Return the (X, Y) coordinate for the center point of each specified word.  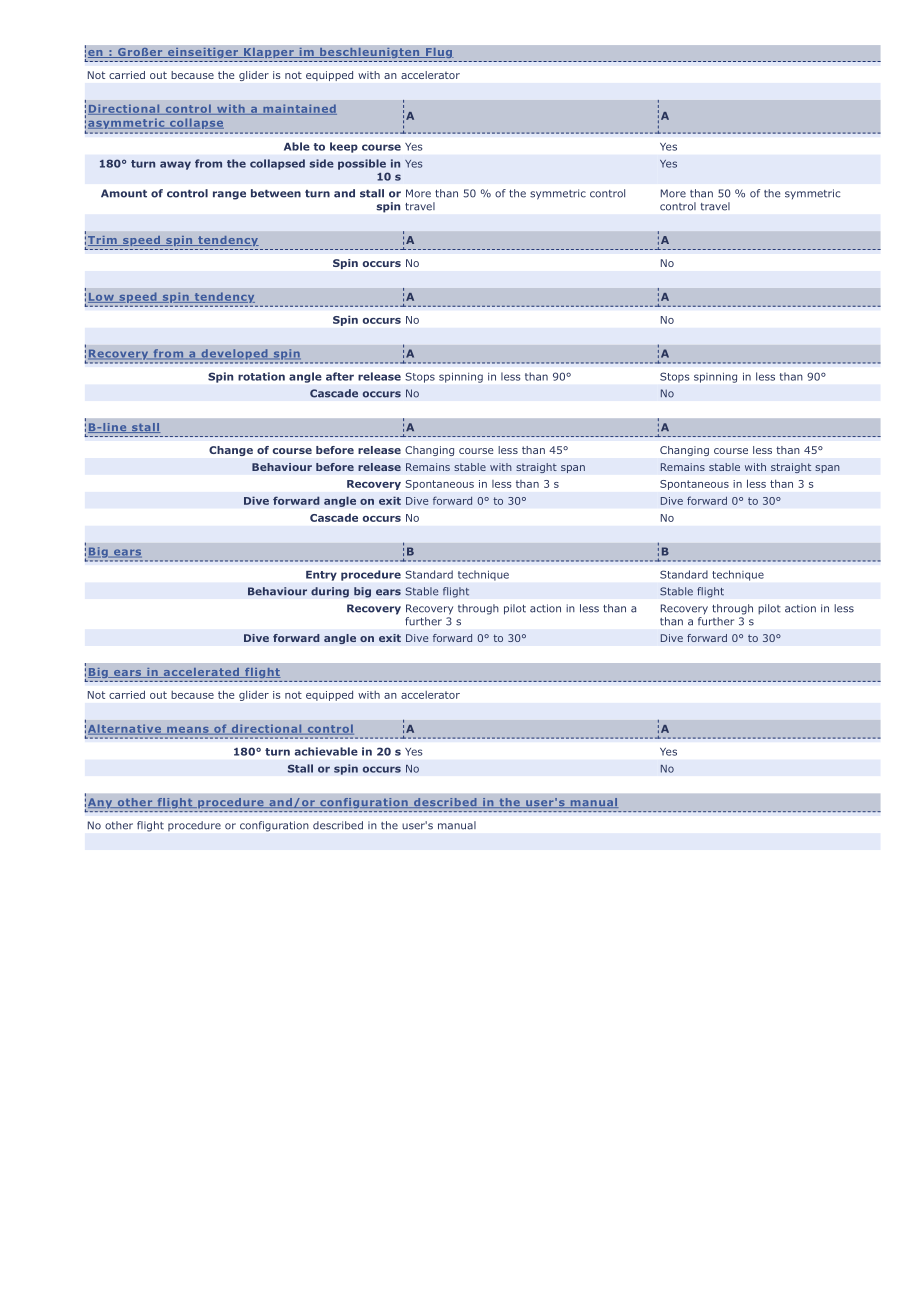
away (175, 165)
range (229, 195)
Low (102, 298)
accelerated (201, 673)
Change (231, 451)
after (340, 376)
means (188, 731)
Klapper (269, 53)
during (330, 592)
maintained (299, 109)
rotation (261, 376)
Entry (321, 576)
